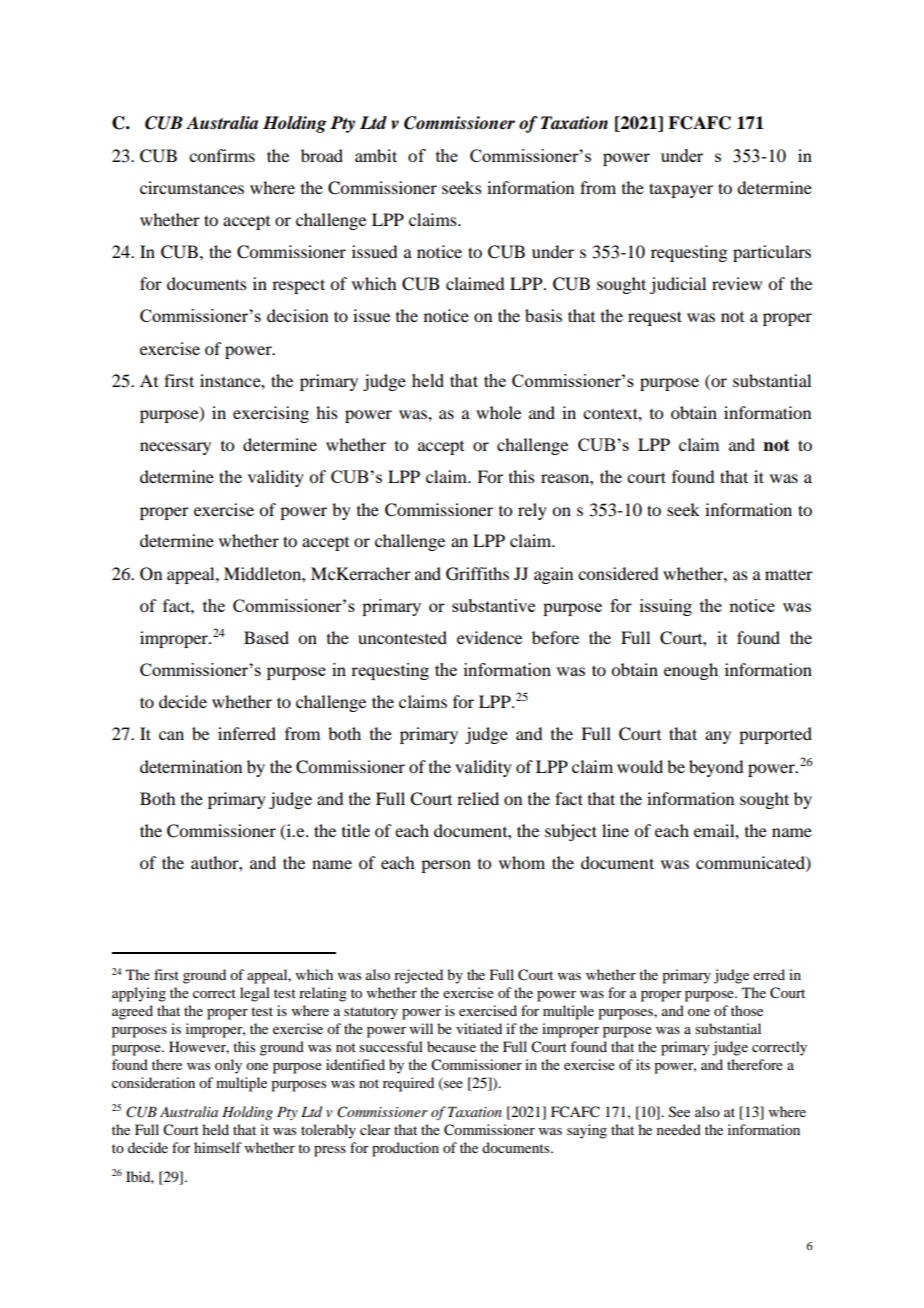  Describe the element at coordinates (192, 187) in the image. I see `circumstances` at that location.
